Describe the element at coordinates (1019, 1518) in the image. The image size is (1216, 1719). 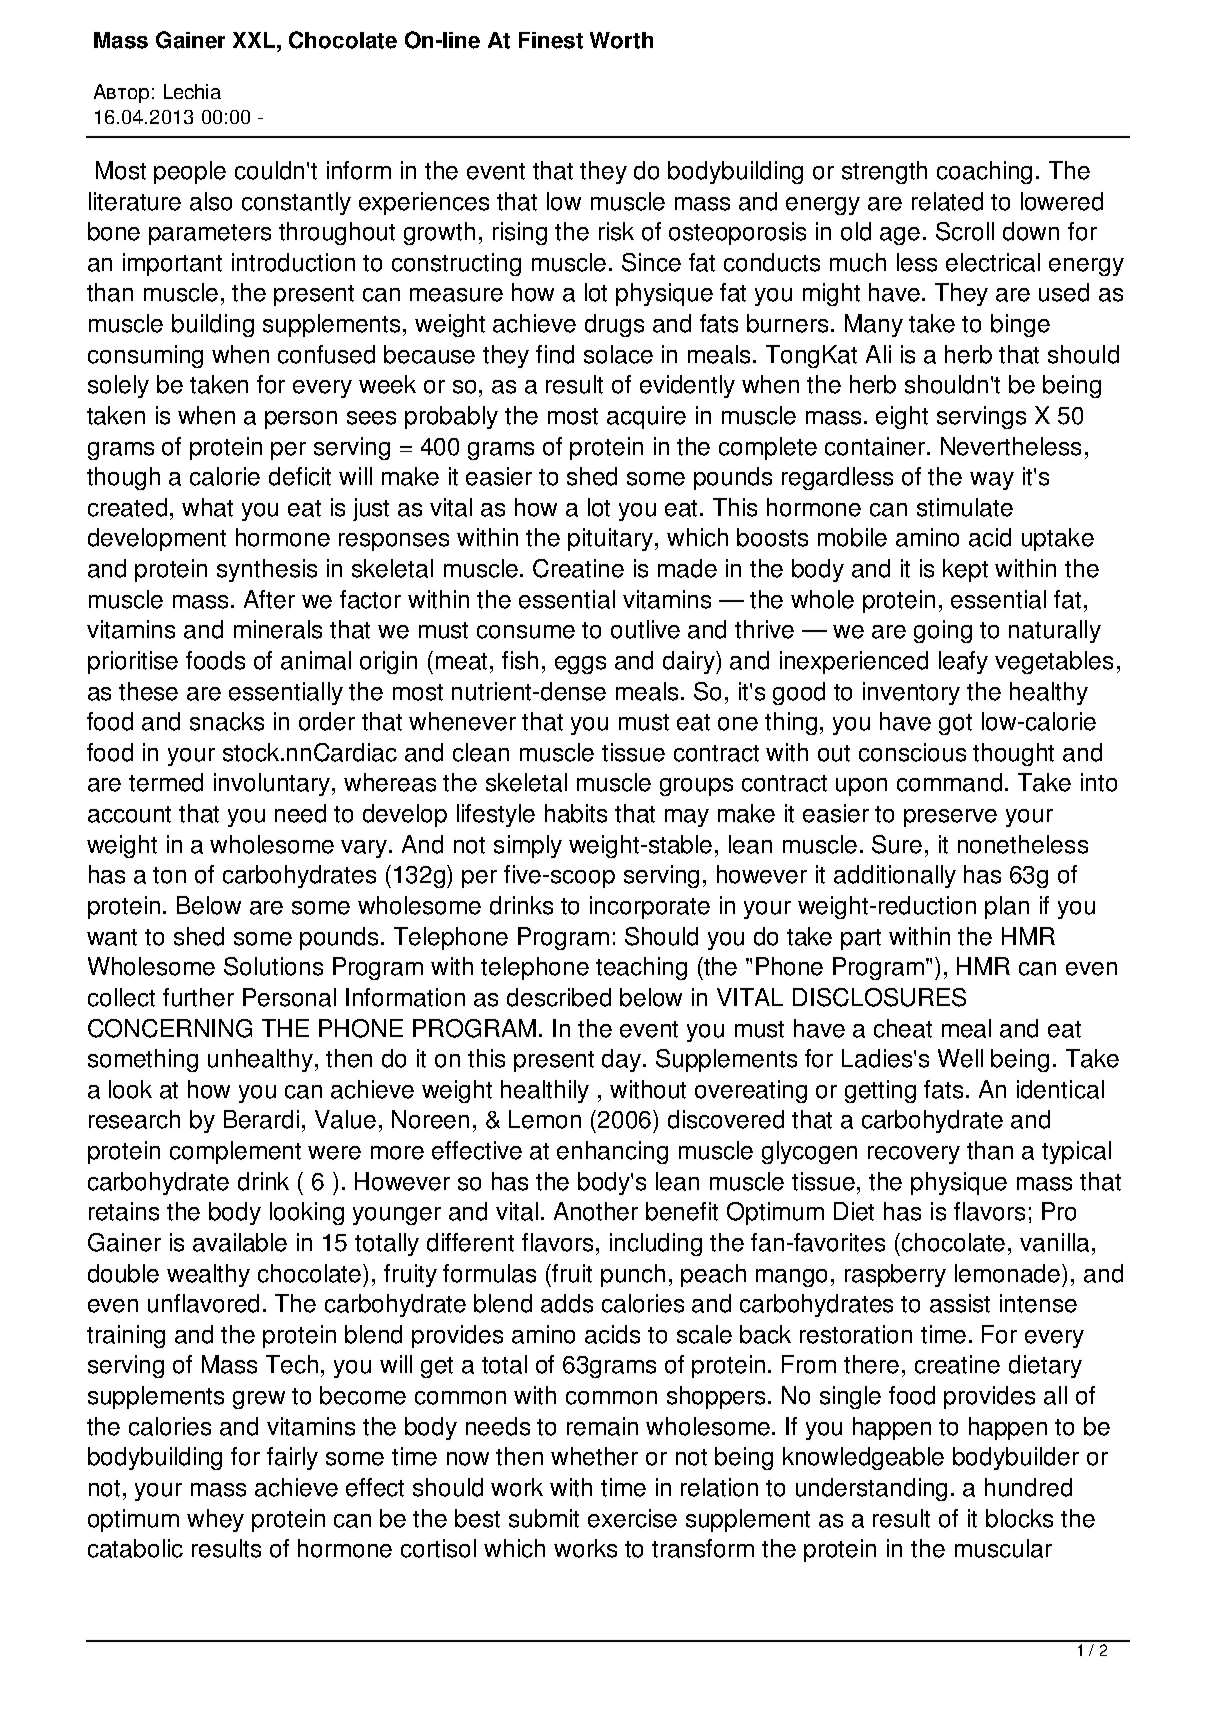
I see `blocks` at that location.
